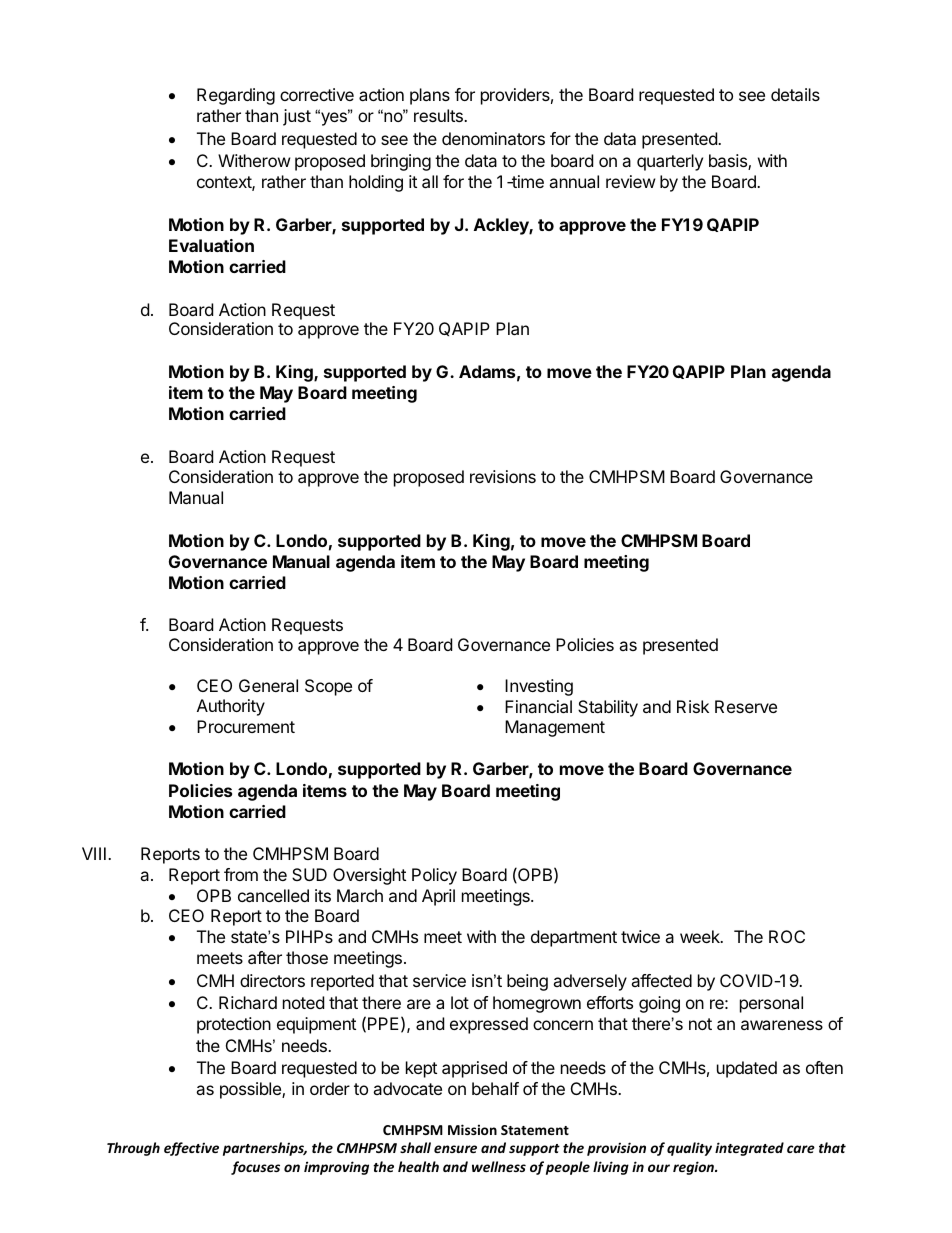 Image resolution: width=952 pixels, height=1233 pixels. Describe the element at coordinates (472, 1129) in the document. I see `Mission` at that location.
